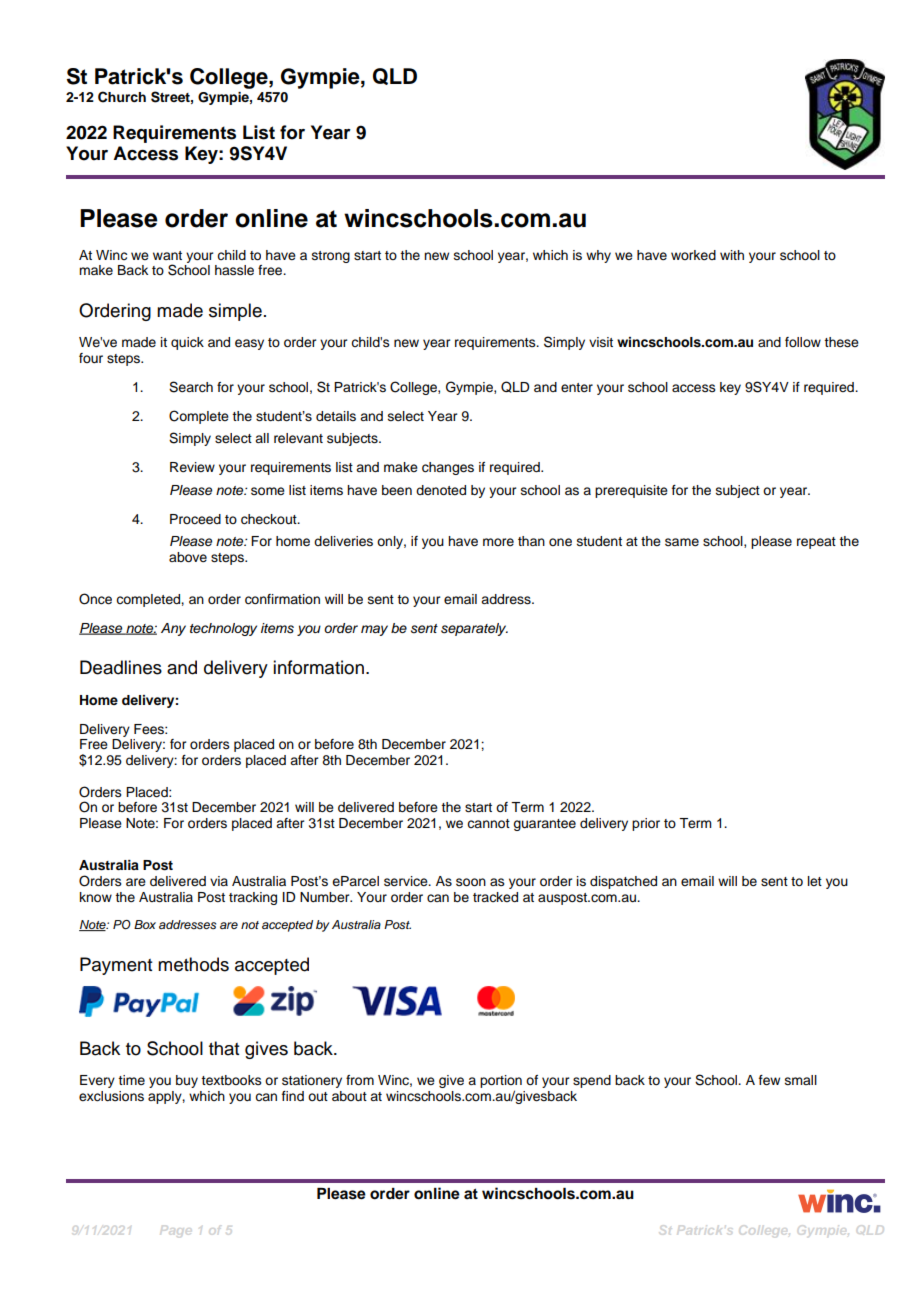 The image size is (924, 1304). I want to click on Deadlines, so click(121, 667).
